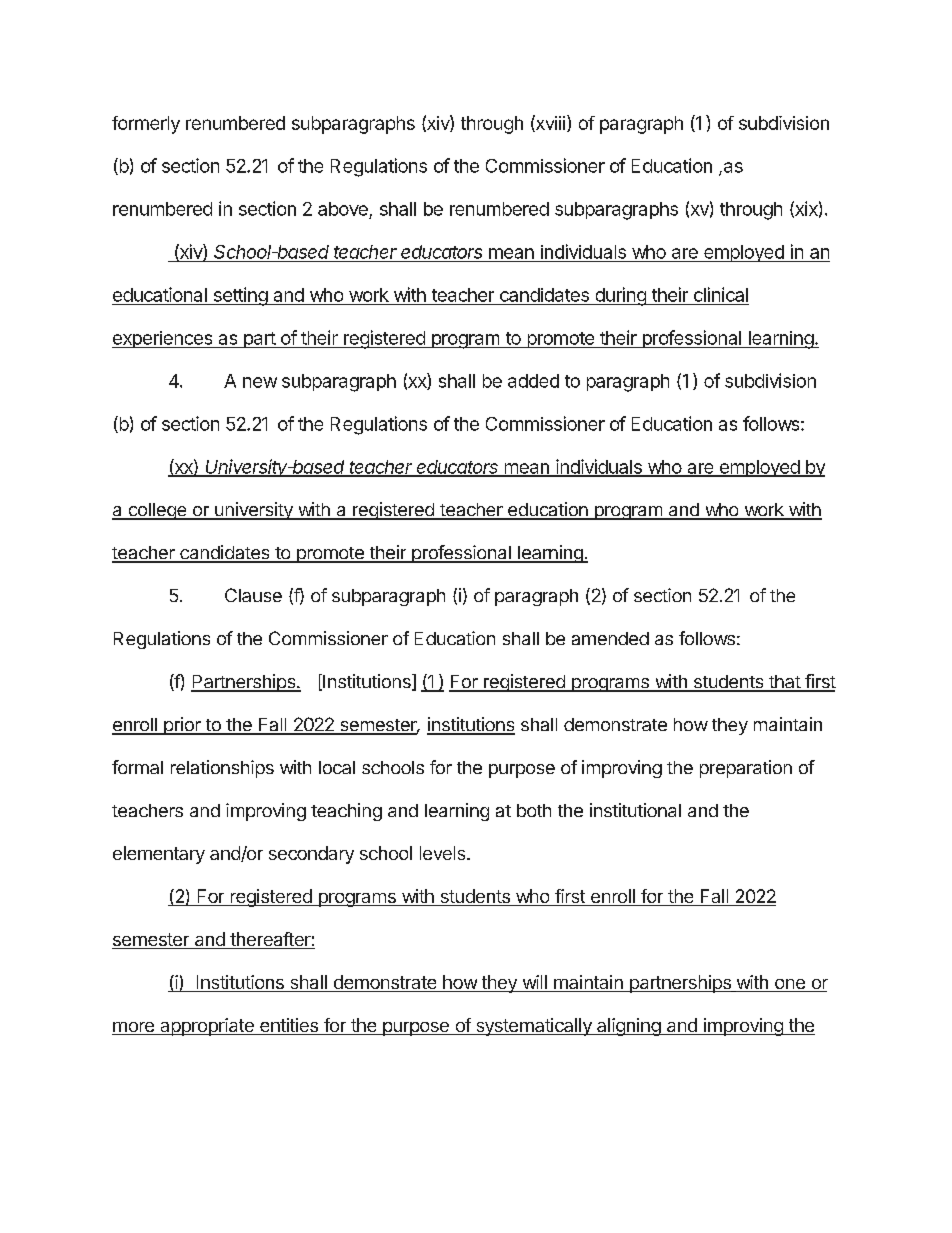 The width and height of the page is (952, 1233). I want to click on formerly, so click(146, 125).
